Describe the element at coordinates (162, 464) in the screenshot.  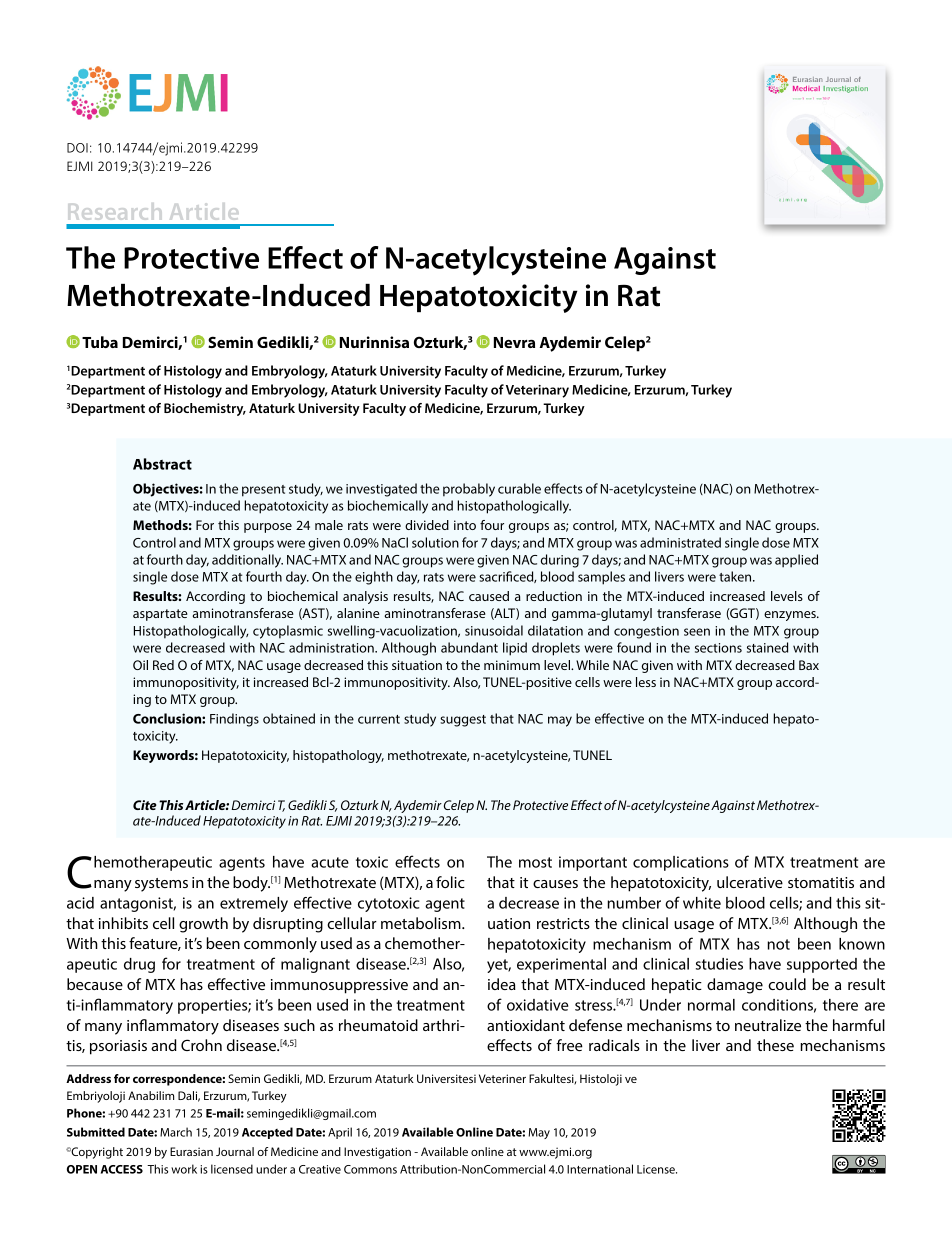
I see `Abstract` at that location.
